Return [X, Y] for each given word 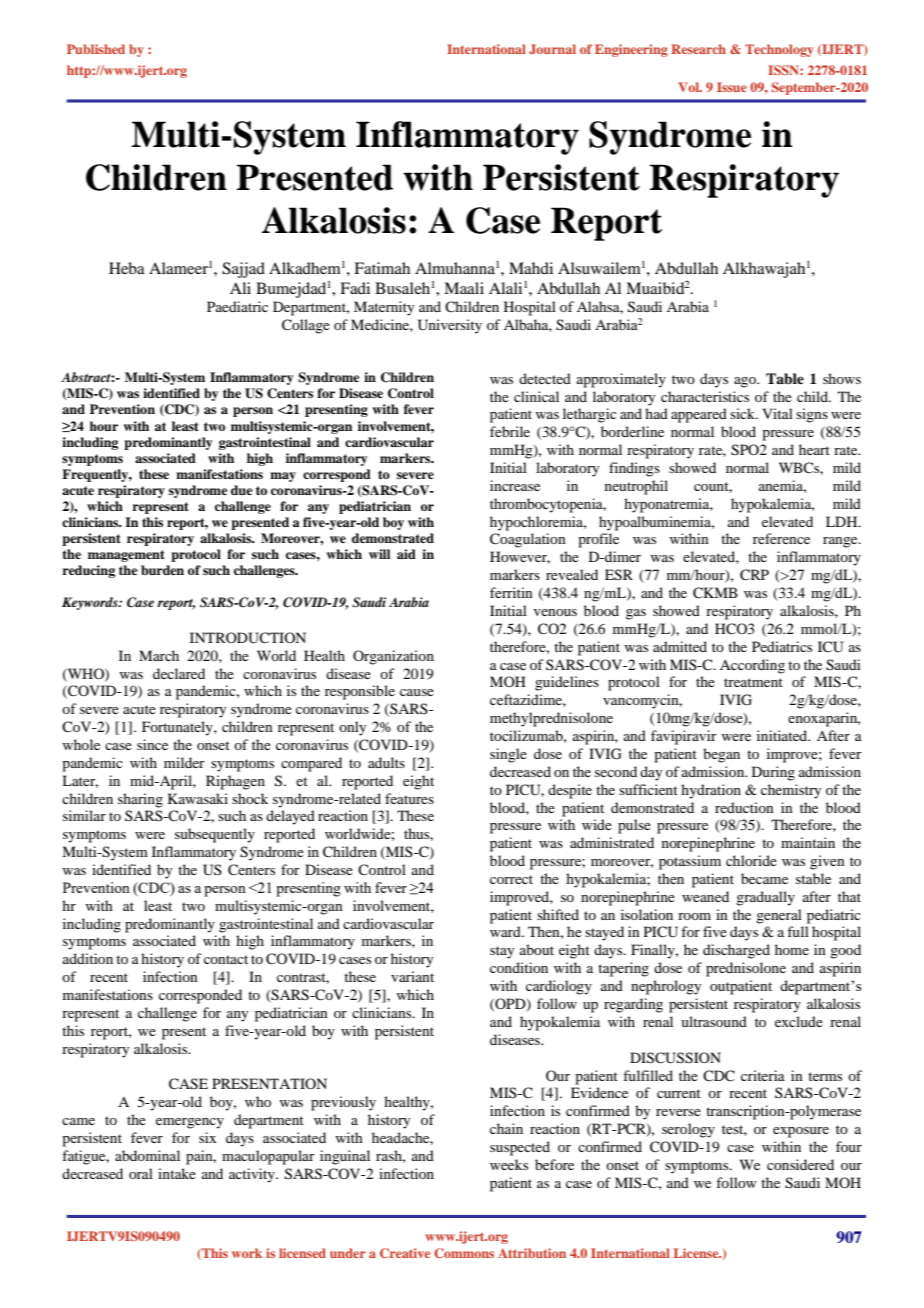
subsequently [215, 835]
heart [814, 449]
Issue [732, 87]
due [242, 490]
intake [177, 1173]
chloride [751, 860]
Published [96, 49]
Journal [552, 49]
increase [515, 485]
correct [511, 879]
